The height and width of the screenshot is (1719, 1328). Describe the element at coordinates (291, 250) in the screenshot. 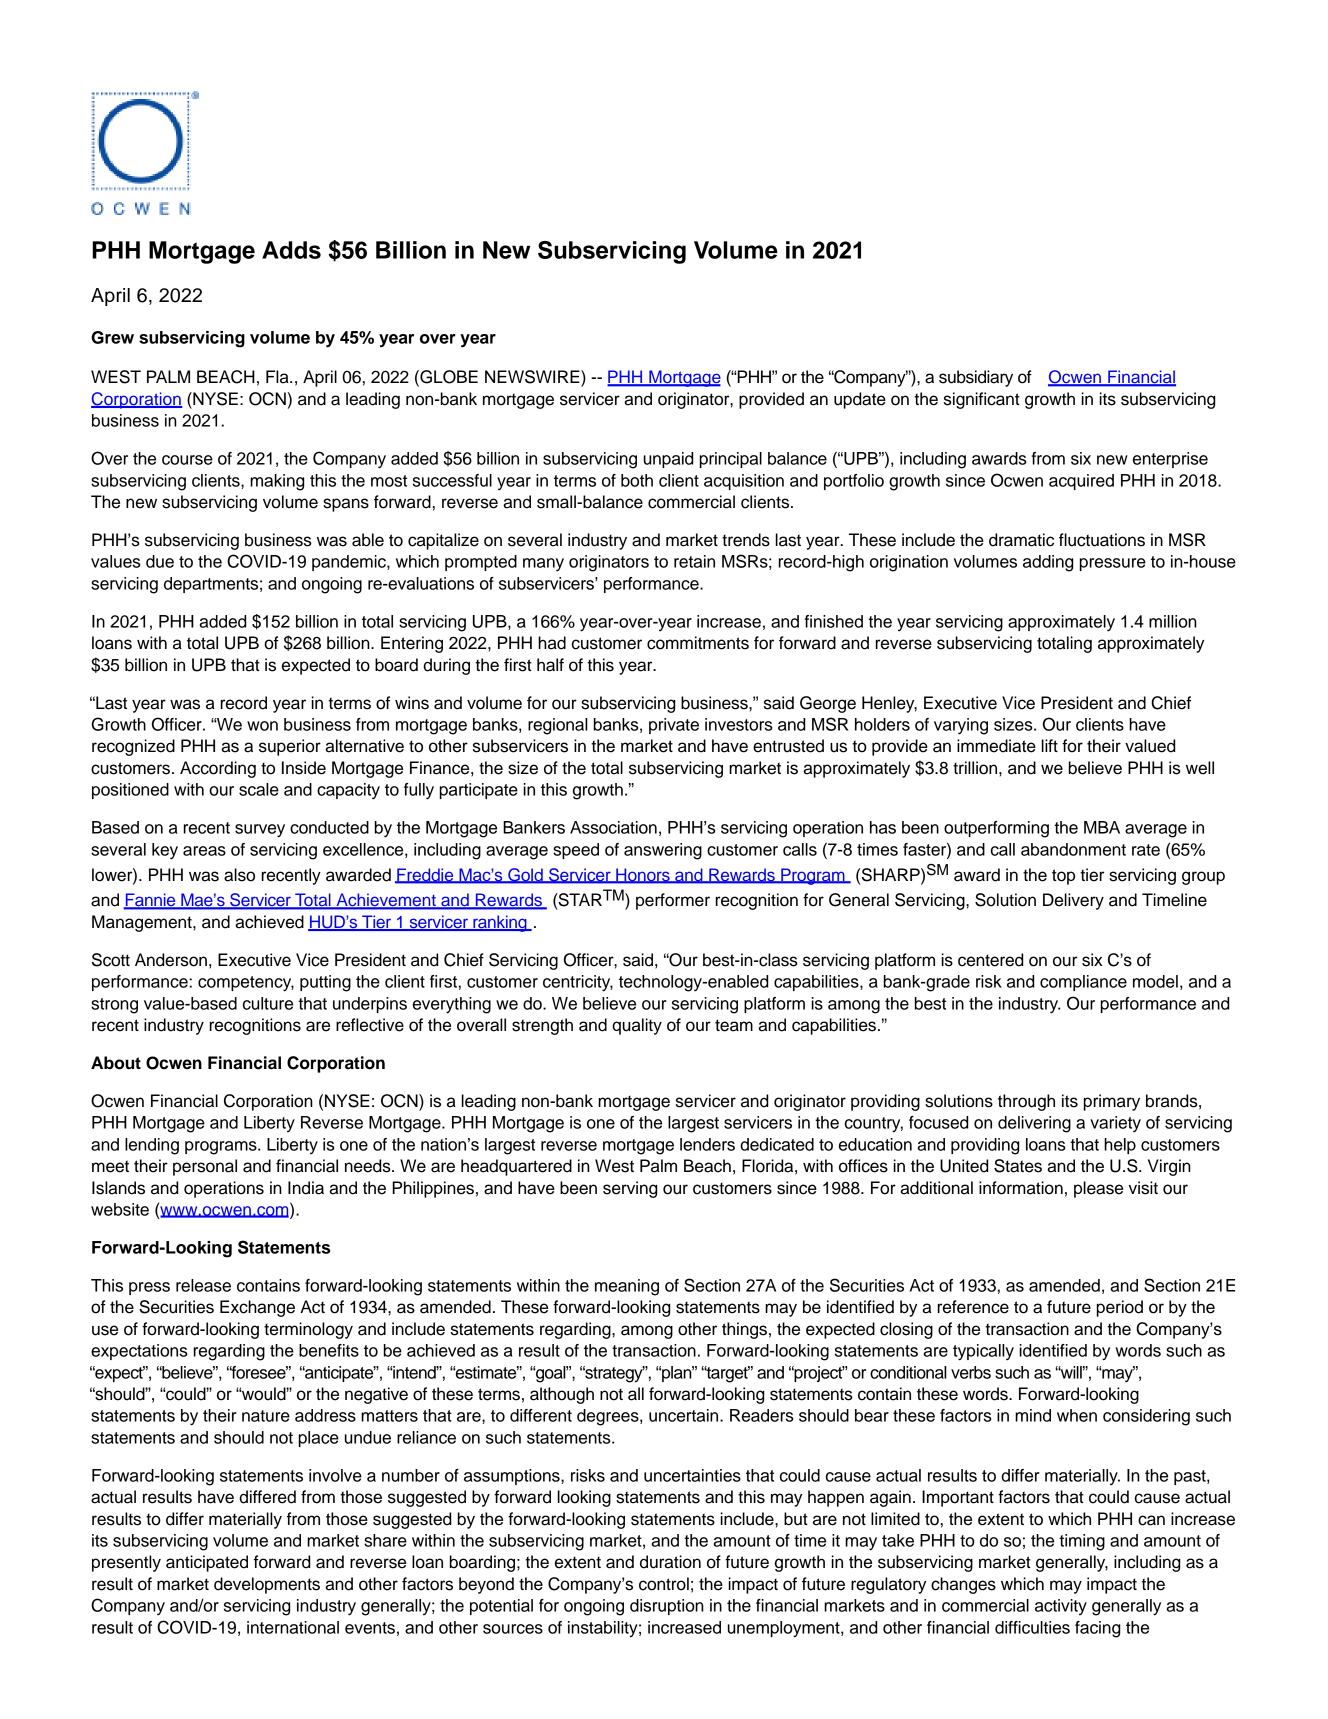

I see `Adds` at that location.
